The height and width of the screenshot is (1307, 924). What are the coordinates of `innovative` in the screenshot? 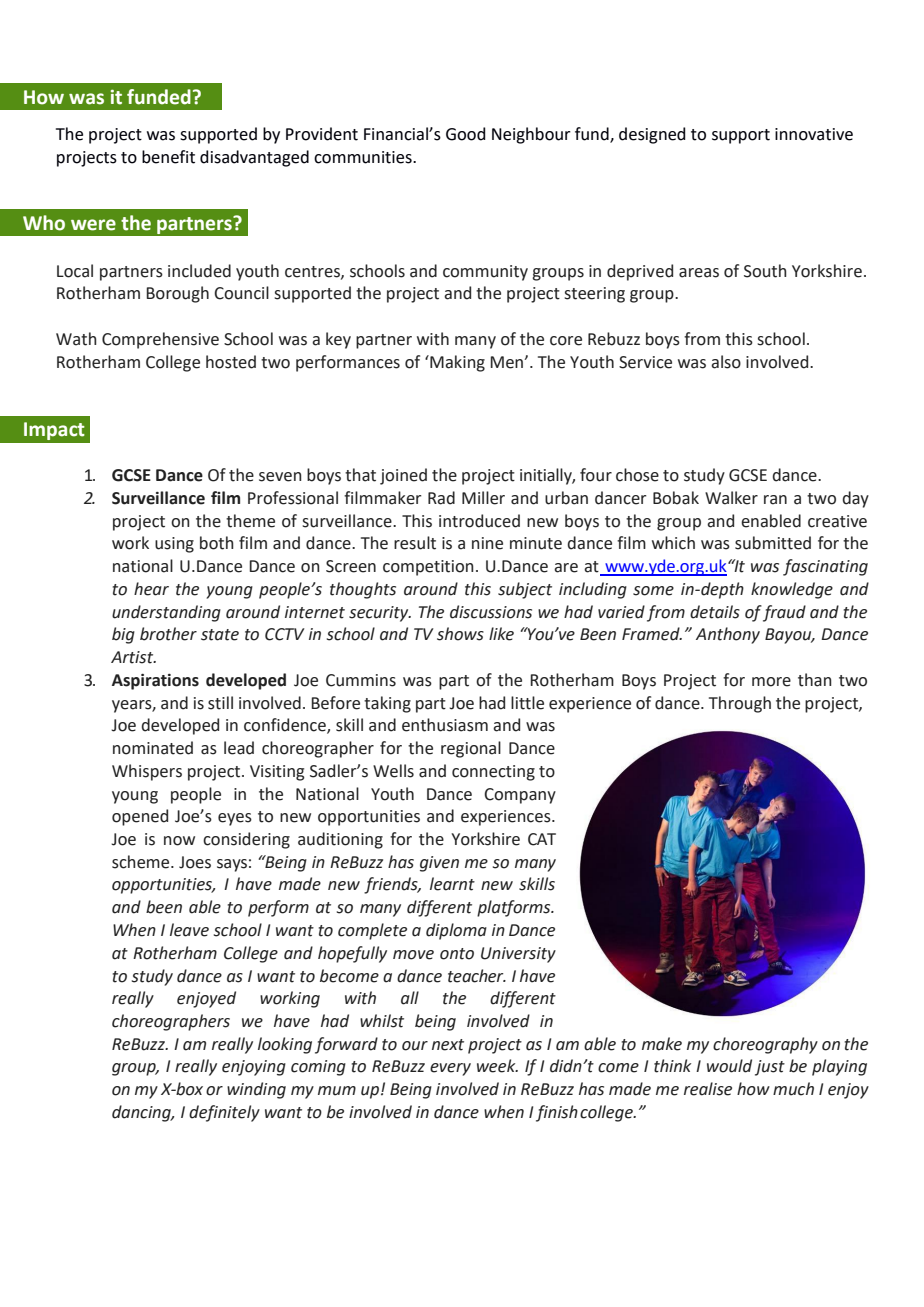 It's located at (814, 134).
